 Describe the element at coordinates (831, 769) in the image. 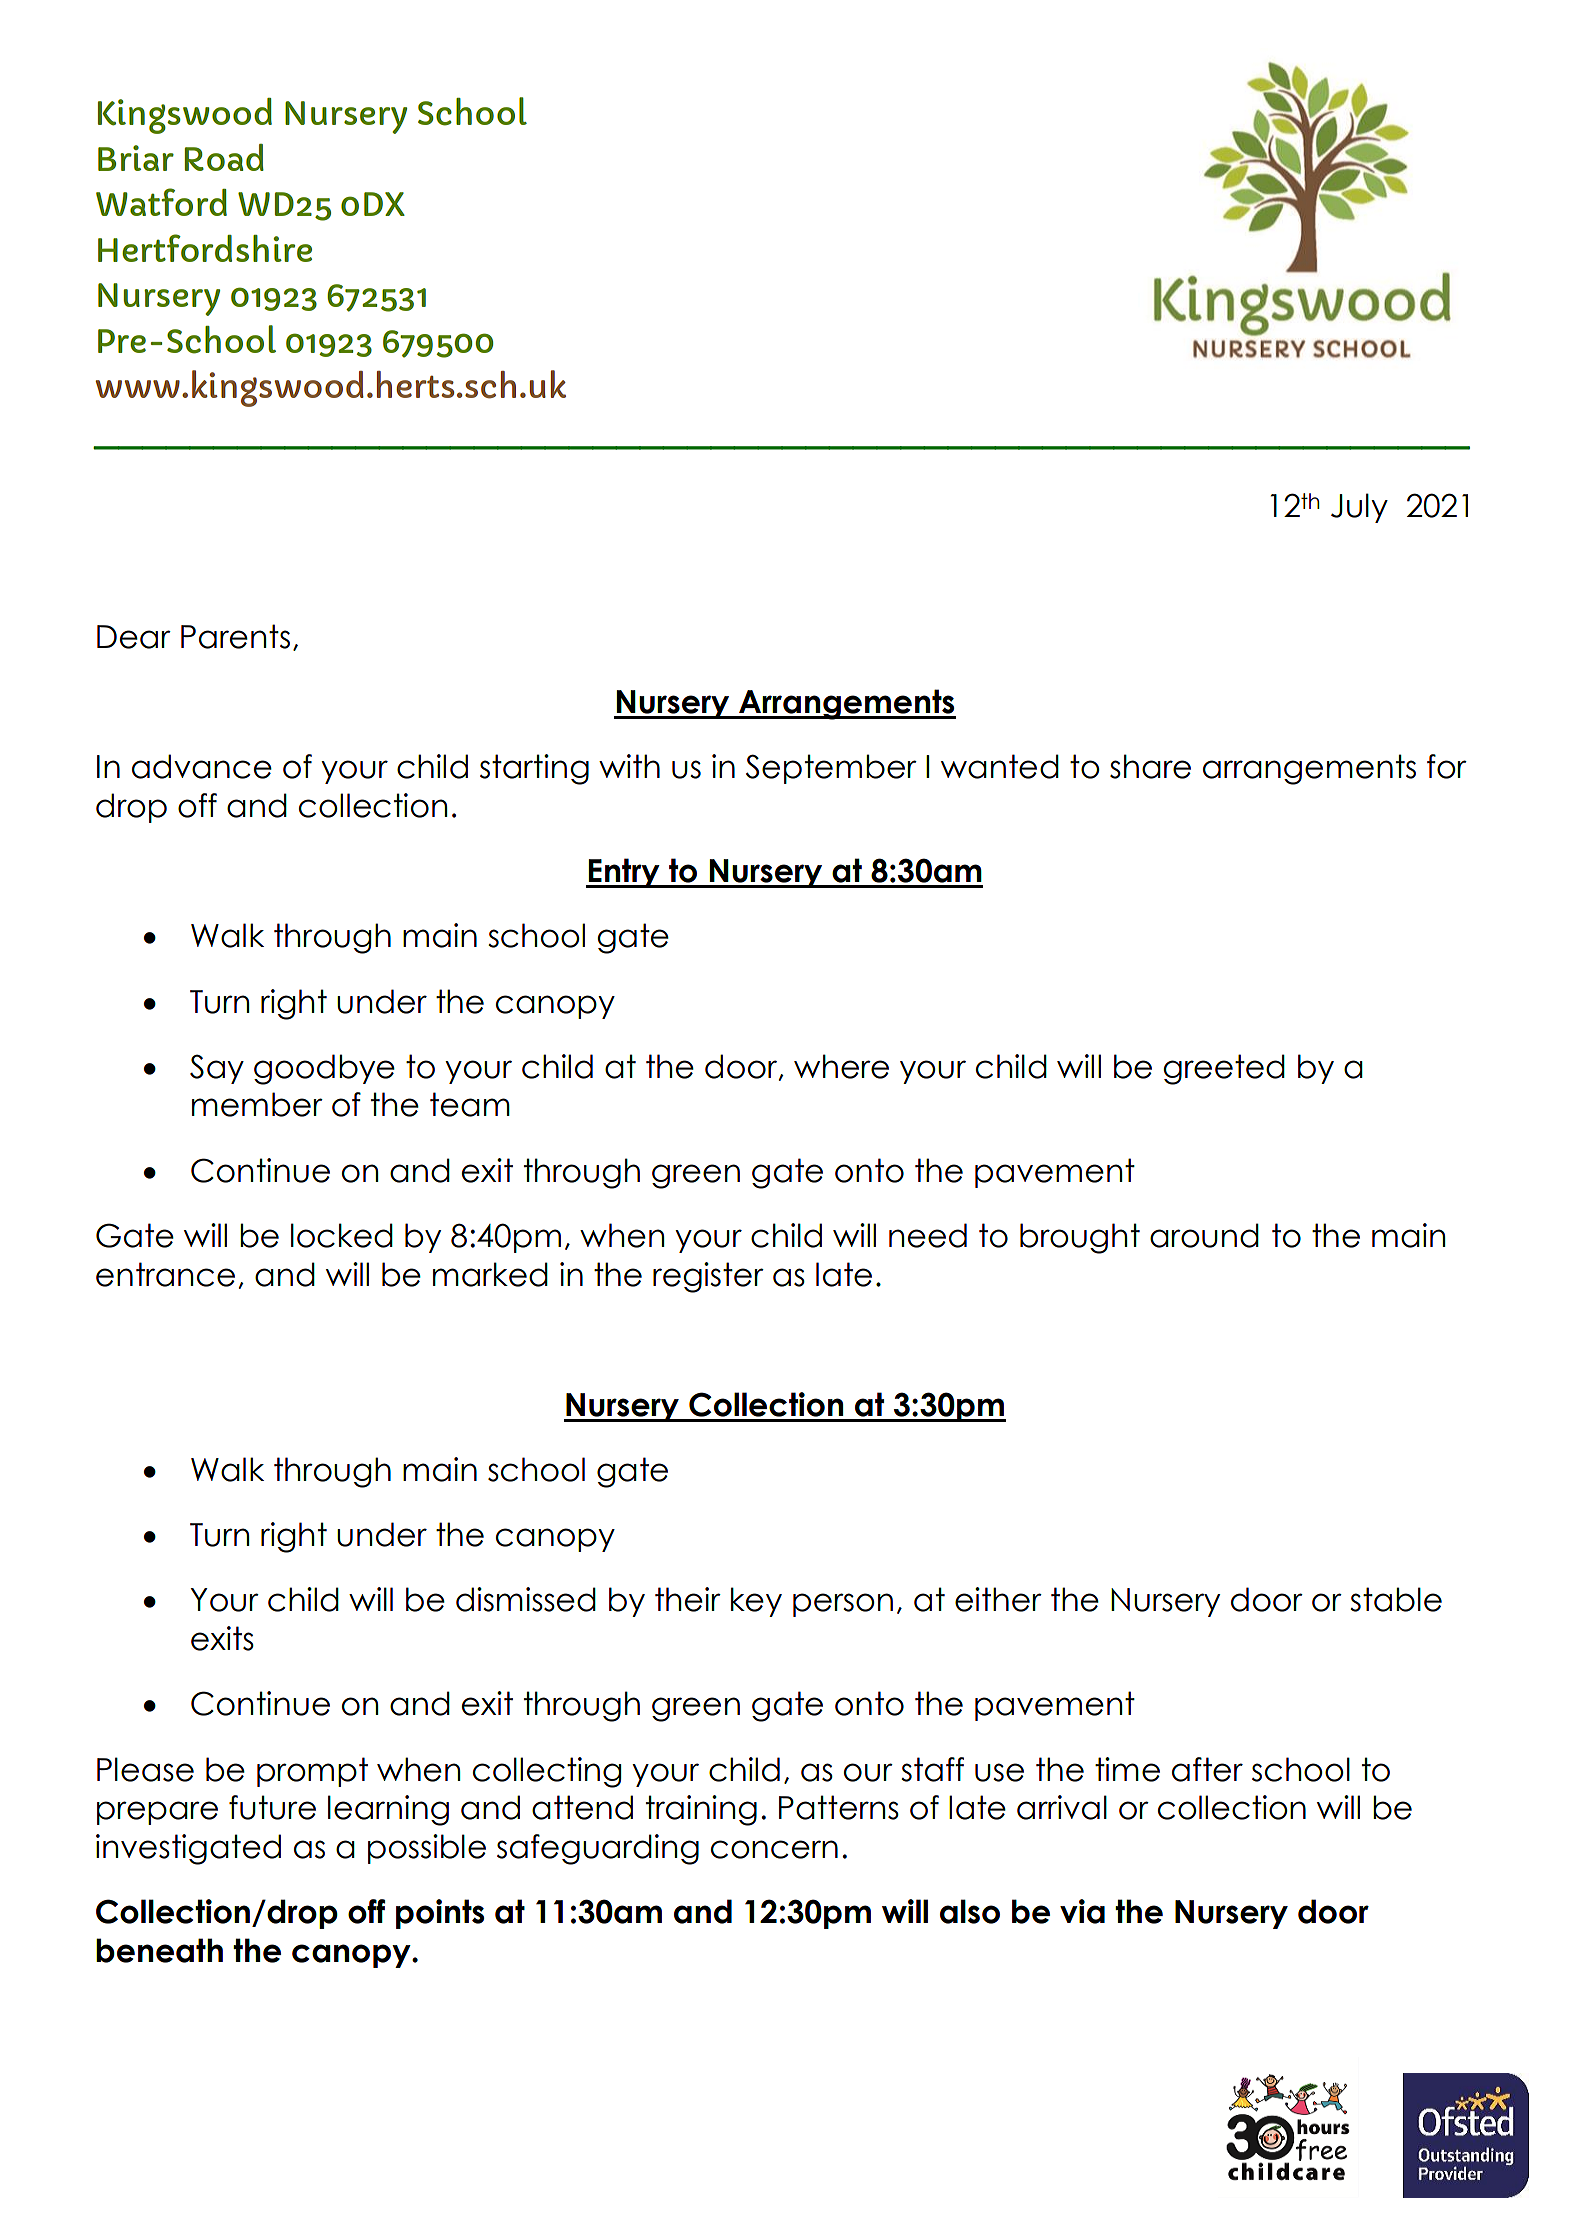

I see `September` at that location.
